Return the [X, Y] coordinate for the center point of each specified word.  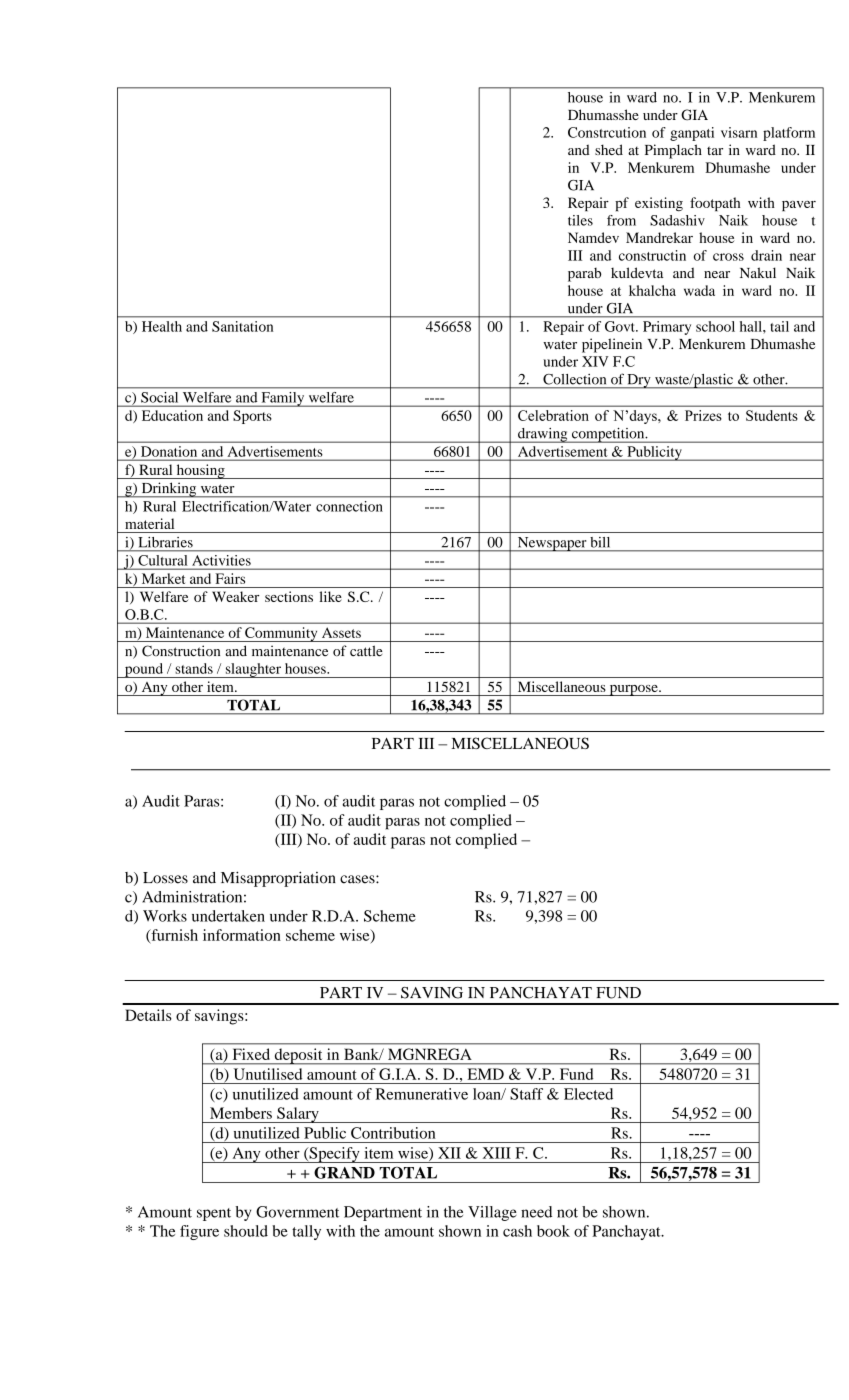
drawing [543, 435]
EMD [486, 1074]
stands [194, 668]
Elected [588, 1094]
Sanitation [242, 326]
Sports [252, 417]
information [242, 935]
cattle [366, 651]
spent [214, 1214]
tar [715, 150]
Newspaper [552, 544]
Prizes [703, 415]
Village [492, 1213]
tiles [580, 220]
